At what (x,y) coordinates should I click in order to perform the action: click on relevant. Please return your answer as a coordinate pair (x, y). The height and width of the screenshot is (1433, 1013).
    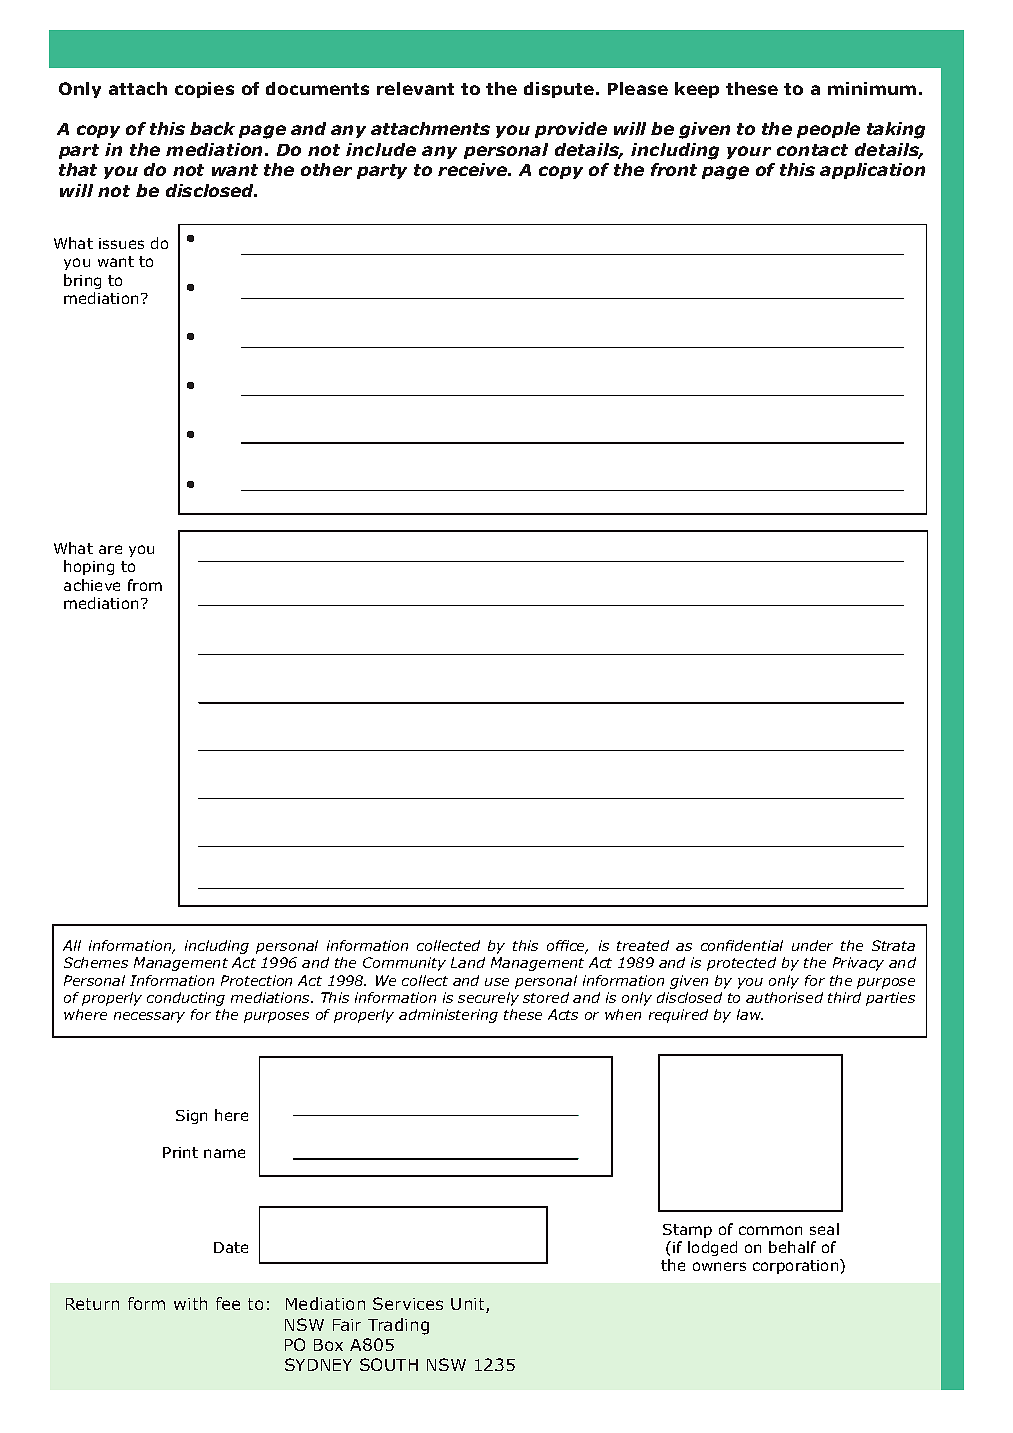
    Looking at the image, I should click on (415, 88).
